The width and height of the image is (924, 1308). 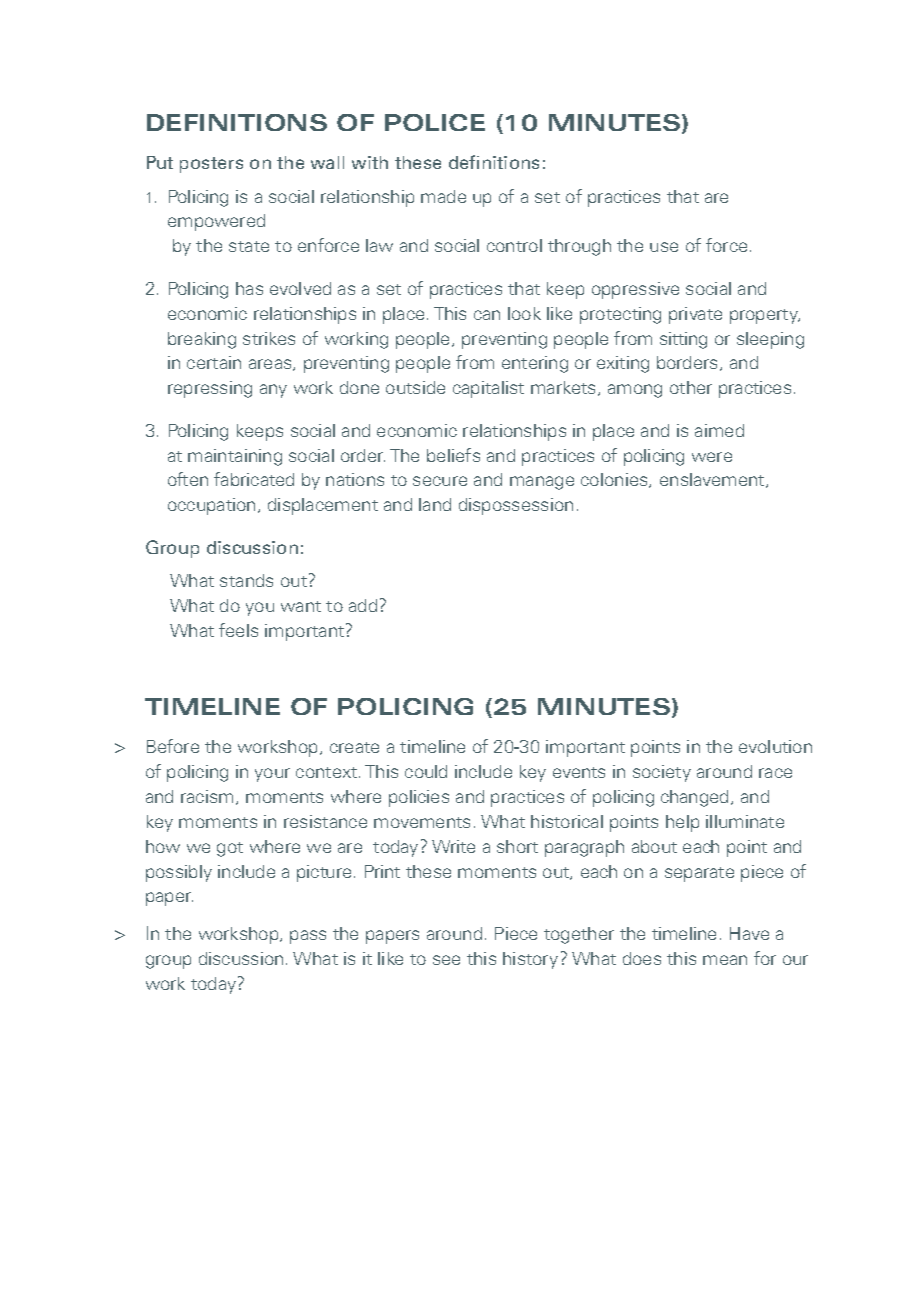 I want to click on mean, so click(x=725, y=960).
